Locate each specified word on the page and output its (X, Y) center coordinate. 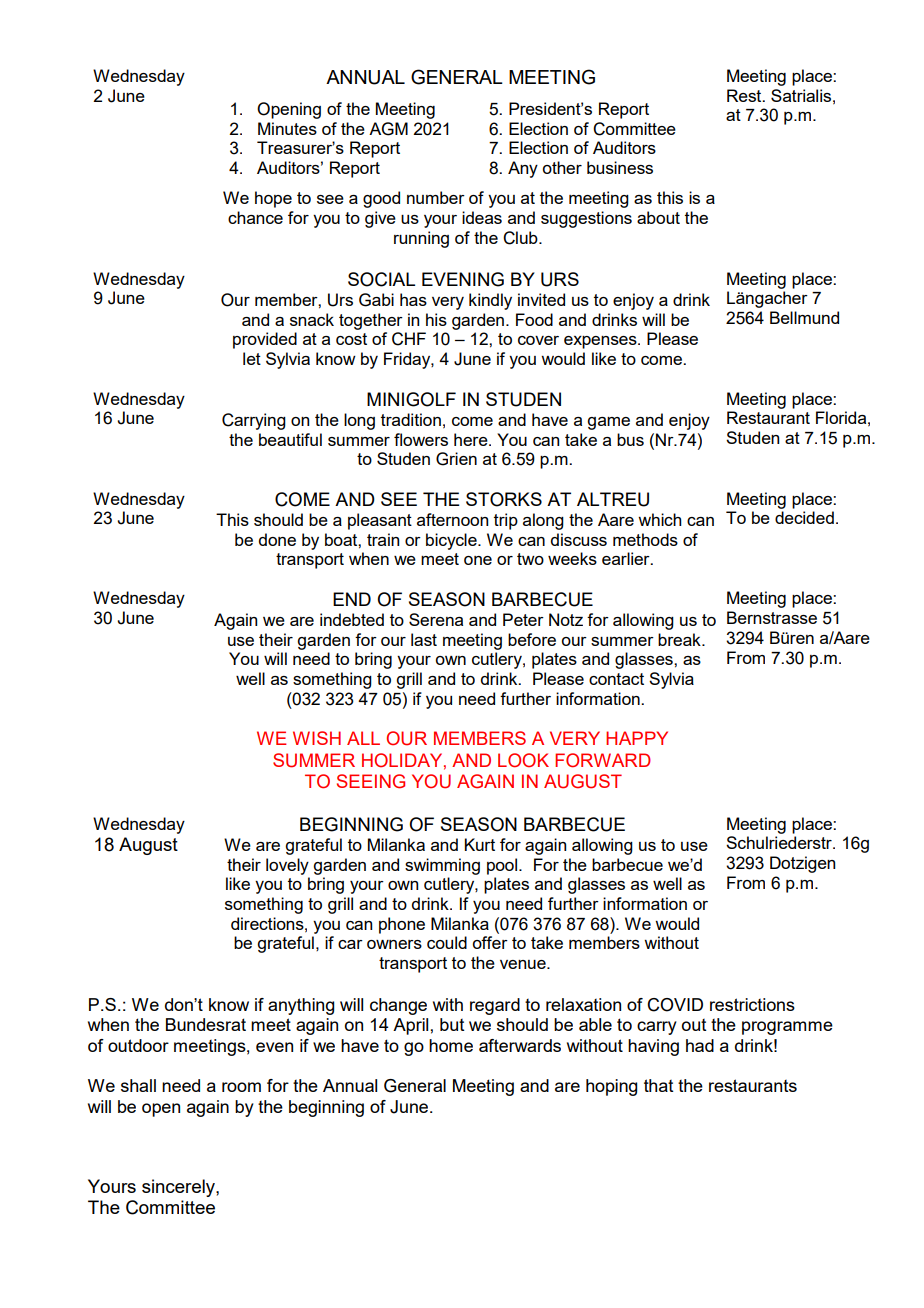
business (620, 167)
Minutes (287, 128)
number (436, 197)
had (700, 1045)
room (241, 1087)
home (451, 1045)
